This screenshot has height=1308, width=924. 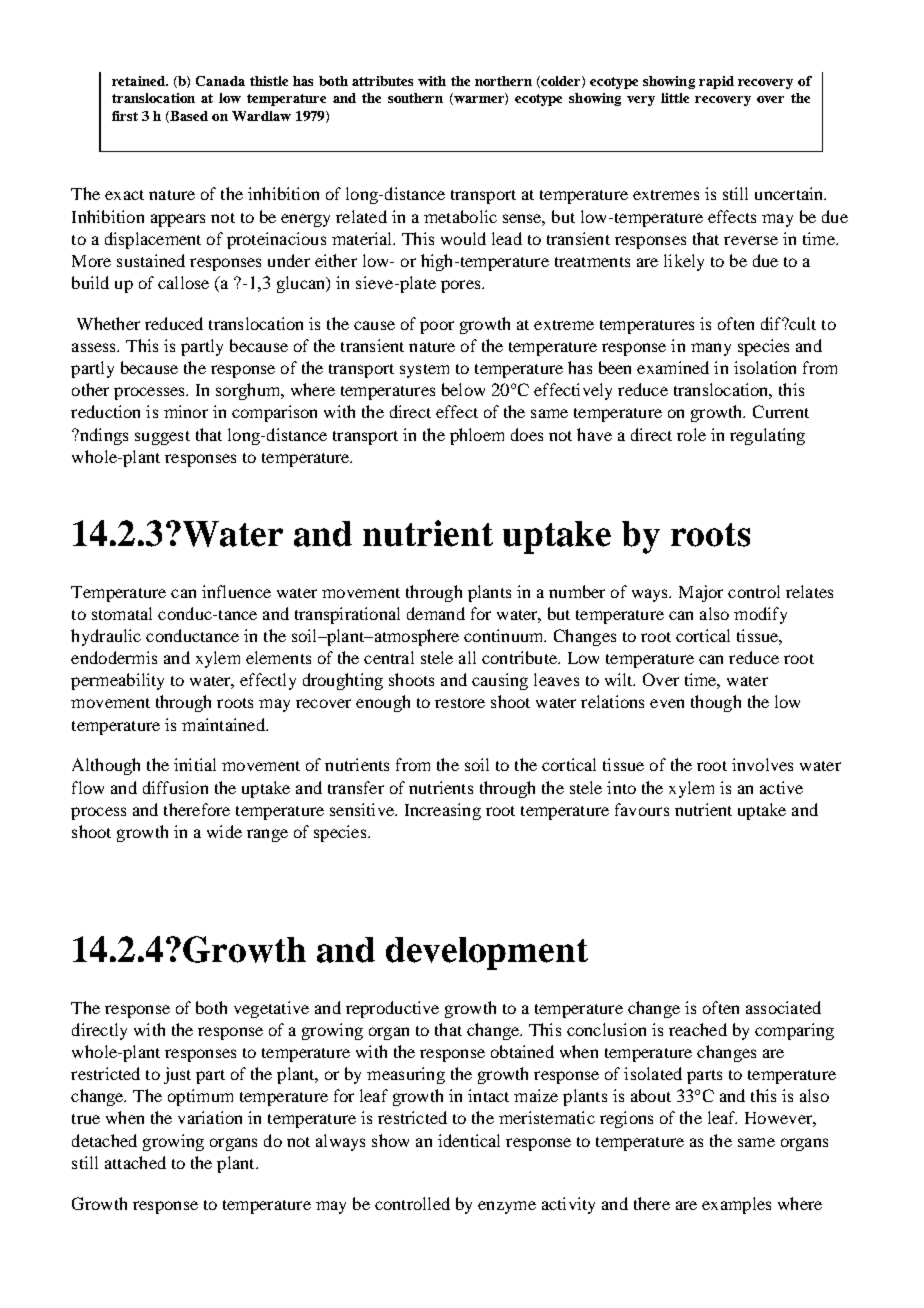 I want to click on modify, so click(x=760, y=615).
